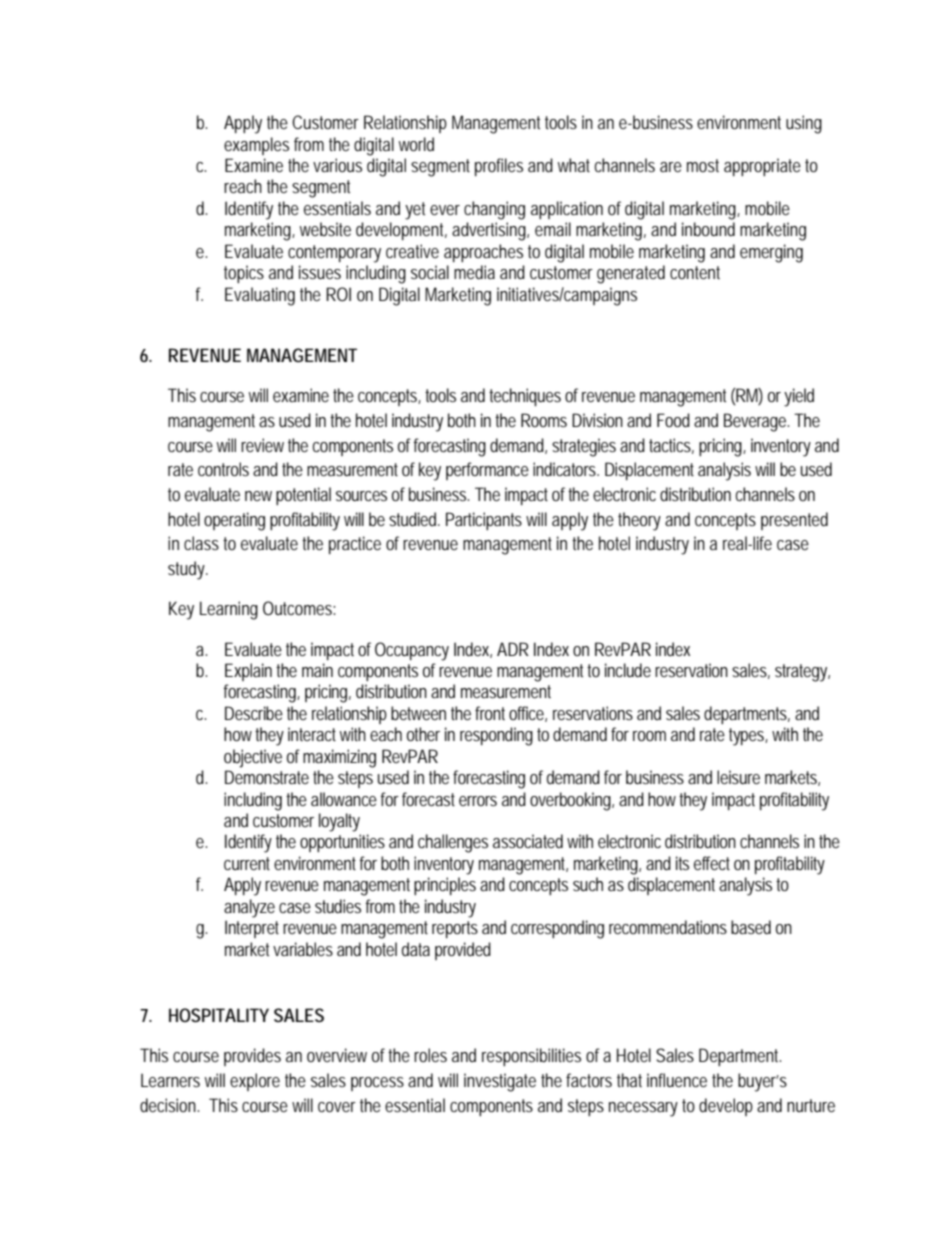 The width and height of the image is (952, 1233). I want to click on influence, so click(677, 1080).
